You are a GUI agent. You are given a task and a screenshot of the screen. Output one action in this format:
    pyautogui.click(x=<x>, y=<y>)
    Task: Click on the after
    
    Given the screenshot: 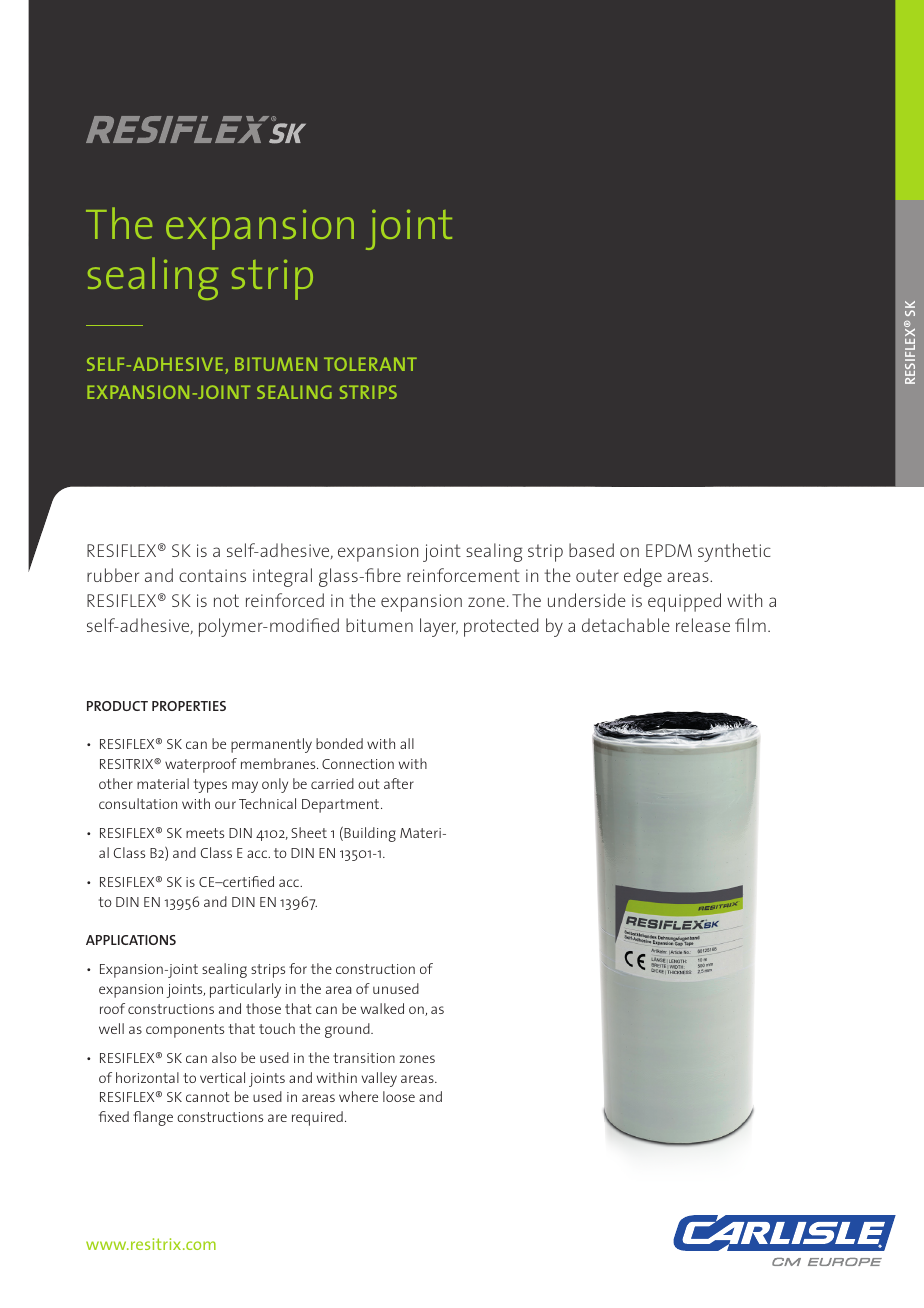 What is the action you would take?
    pyautogui.click(x=399, y=783)
